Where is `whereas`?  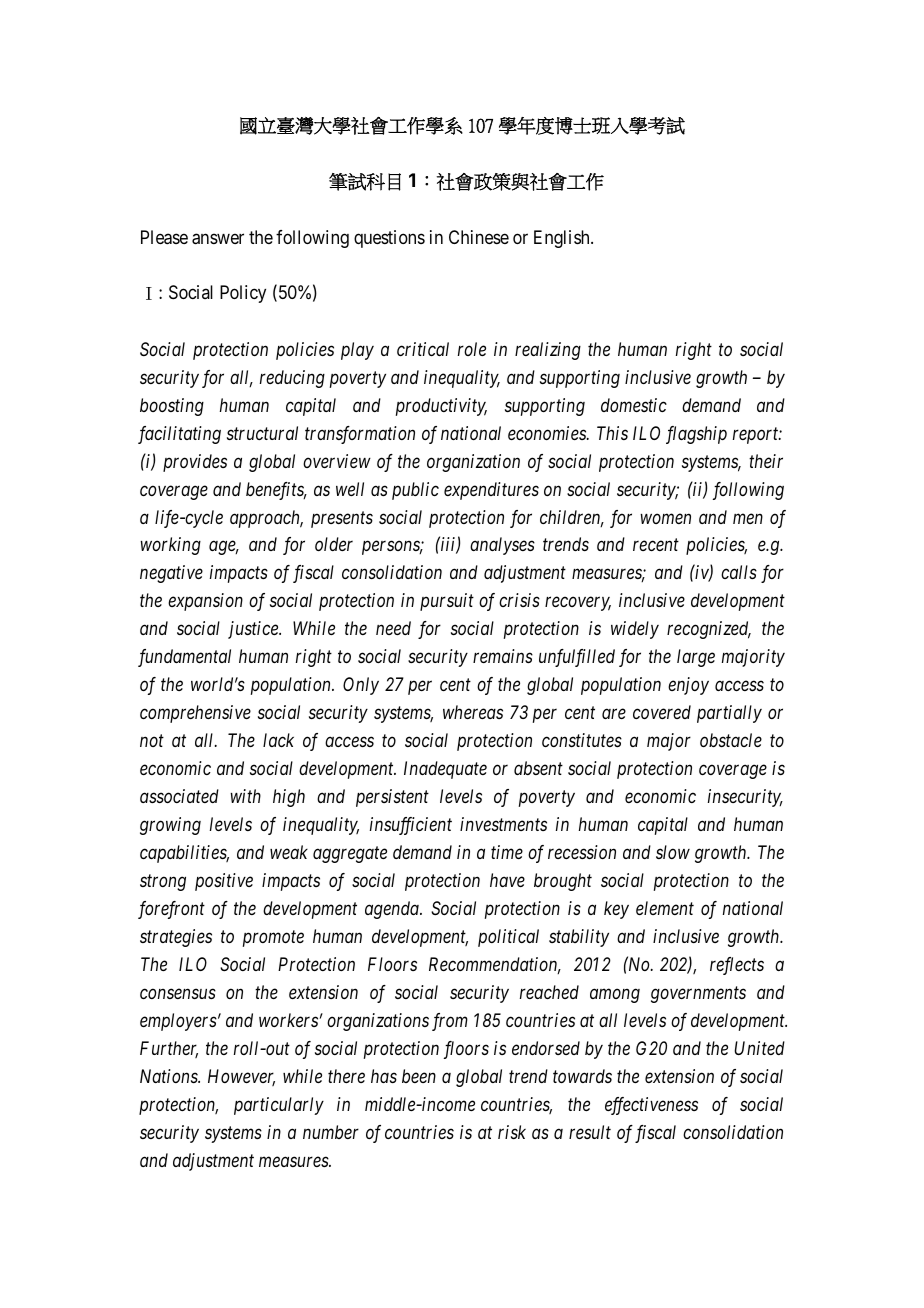
whereas is located at coordinates (473, 712).
